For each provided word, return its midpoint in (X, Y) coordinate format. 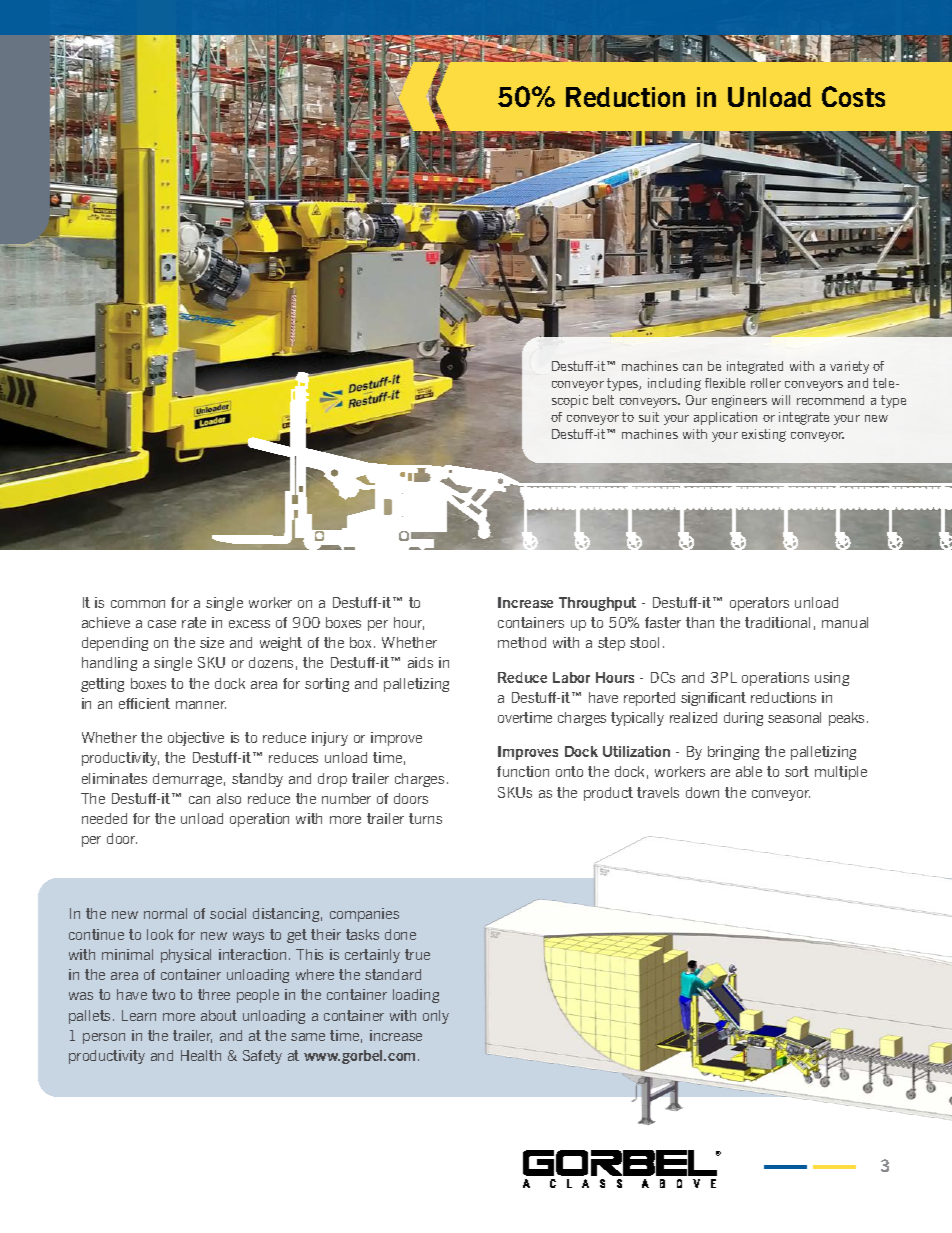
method (522, 642)
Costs (853, 96)
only (436, 1017)
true (417, 954)
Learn (139, 1015)
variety (849, 367)
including (674, 384)
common (138, 604)
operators (759, 604)
